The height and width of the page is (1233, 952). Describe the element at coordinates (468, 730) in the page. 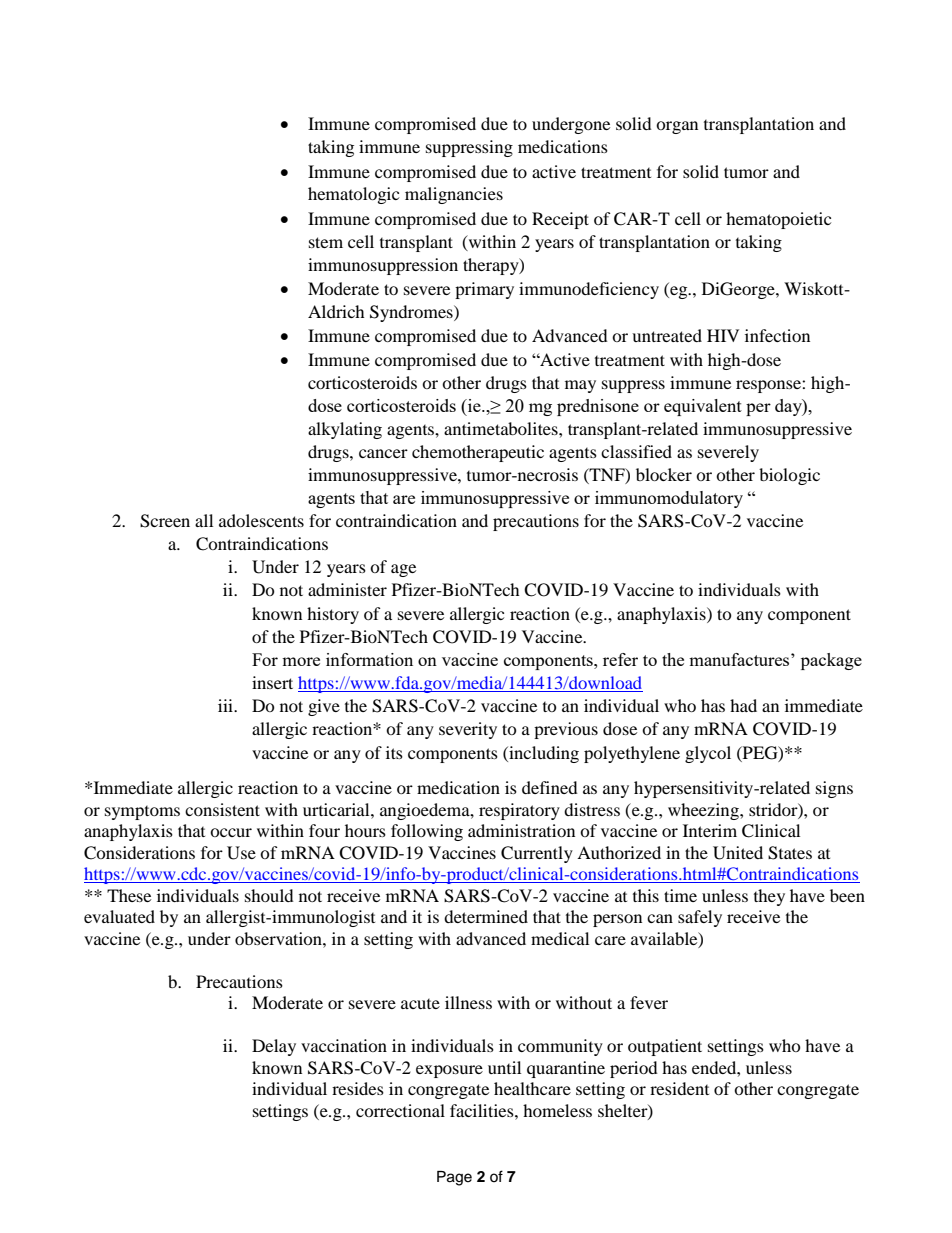

I see `severity` at that location.
